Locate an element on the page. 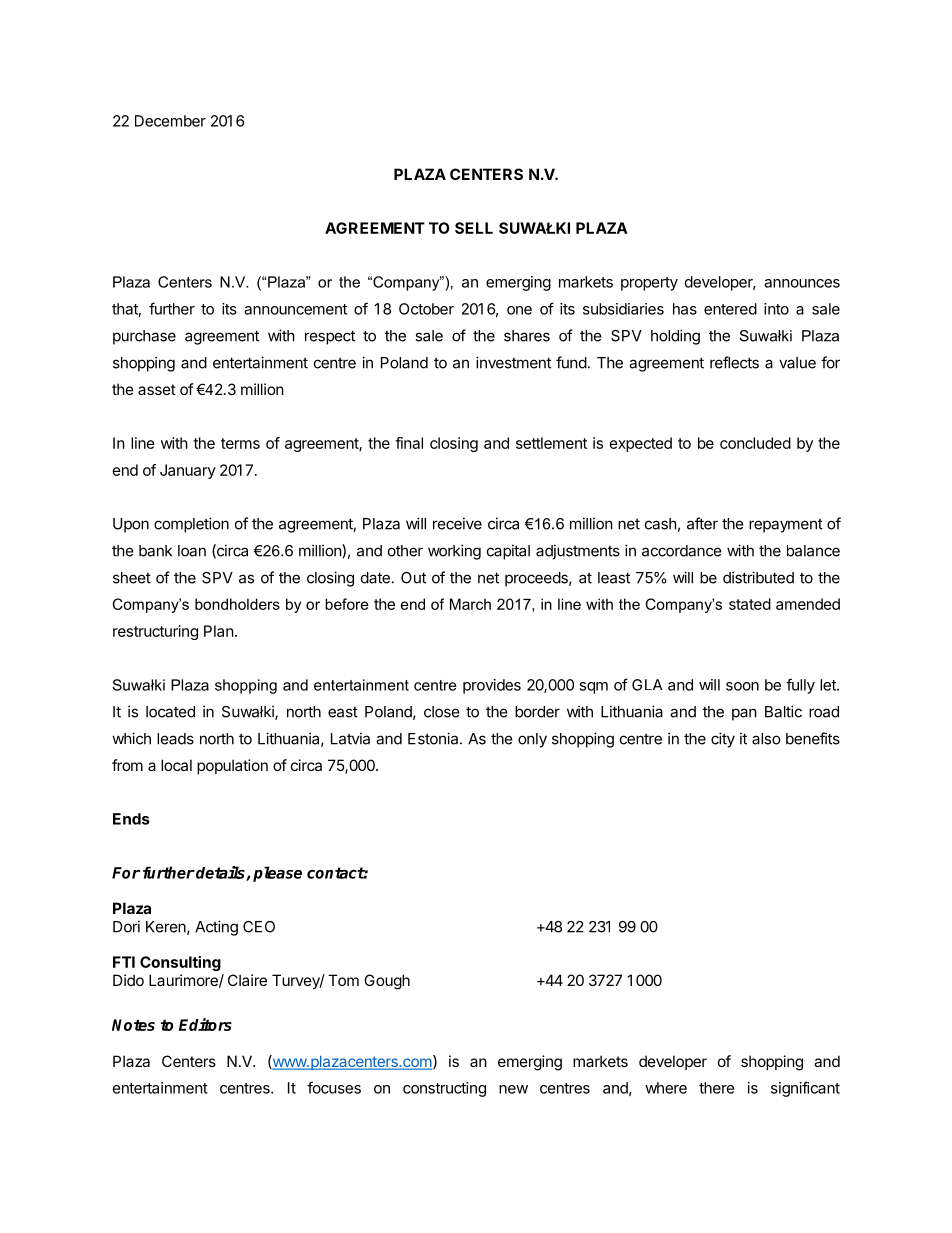 The image size is (952, 1233). December is located at coordinates (170, 121).
